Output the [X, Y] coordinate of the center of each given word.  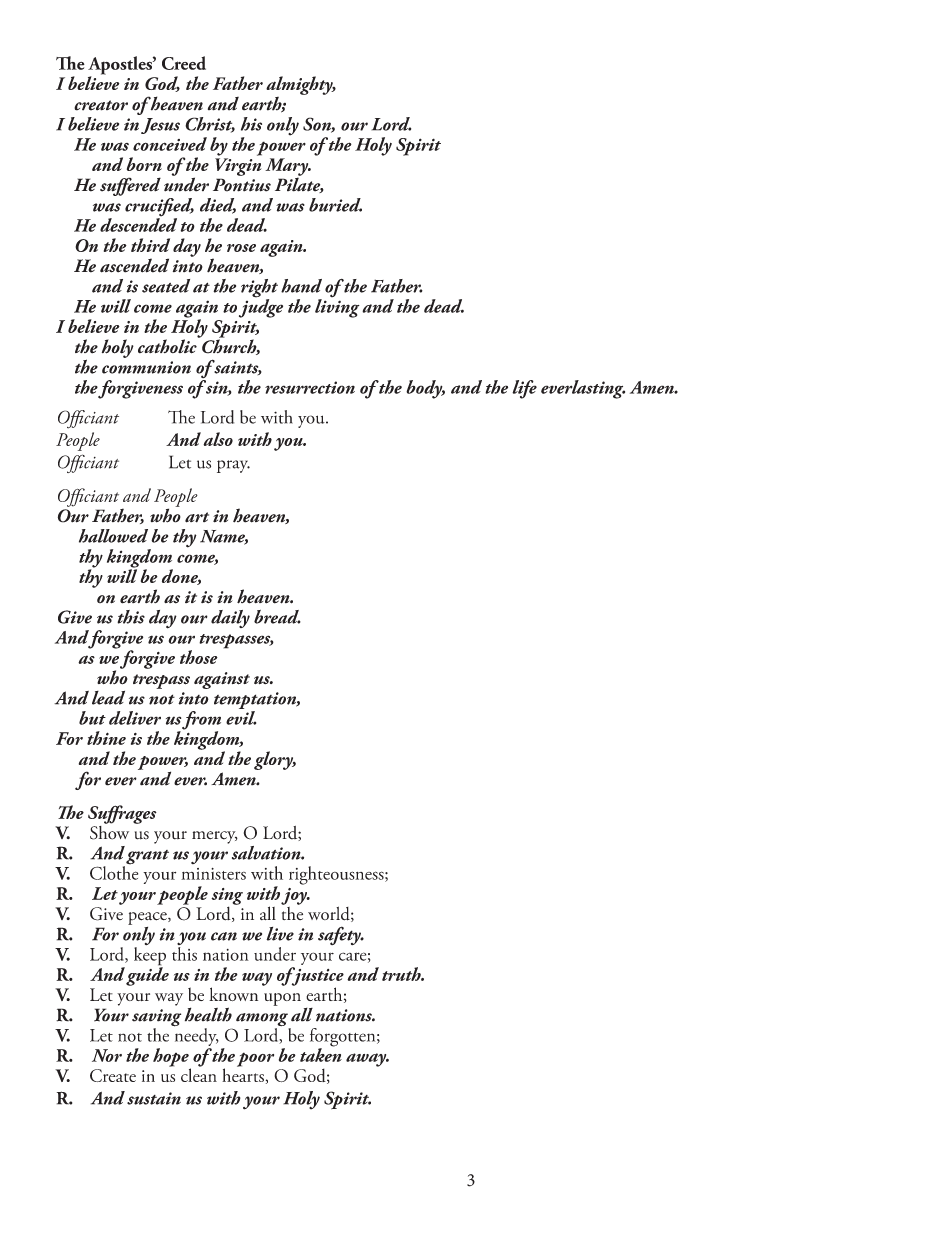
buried [335, 205]
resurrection [310, 387]
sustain [154, 1098]
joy [295, 896]
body [425, 389]
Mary [288, 168]
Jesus [160, 126]
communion [146, 367]
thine [106, 738]
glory [275, 760]
